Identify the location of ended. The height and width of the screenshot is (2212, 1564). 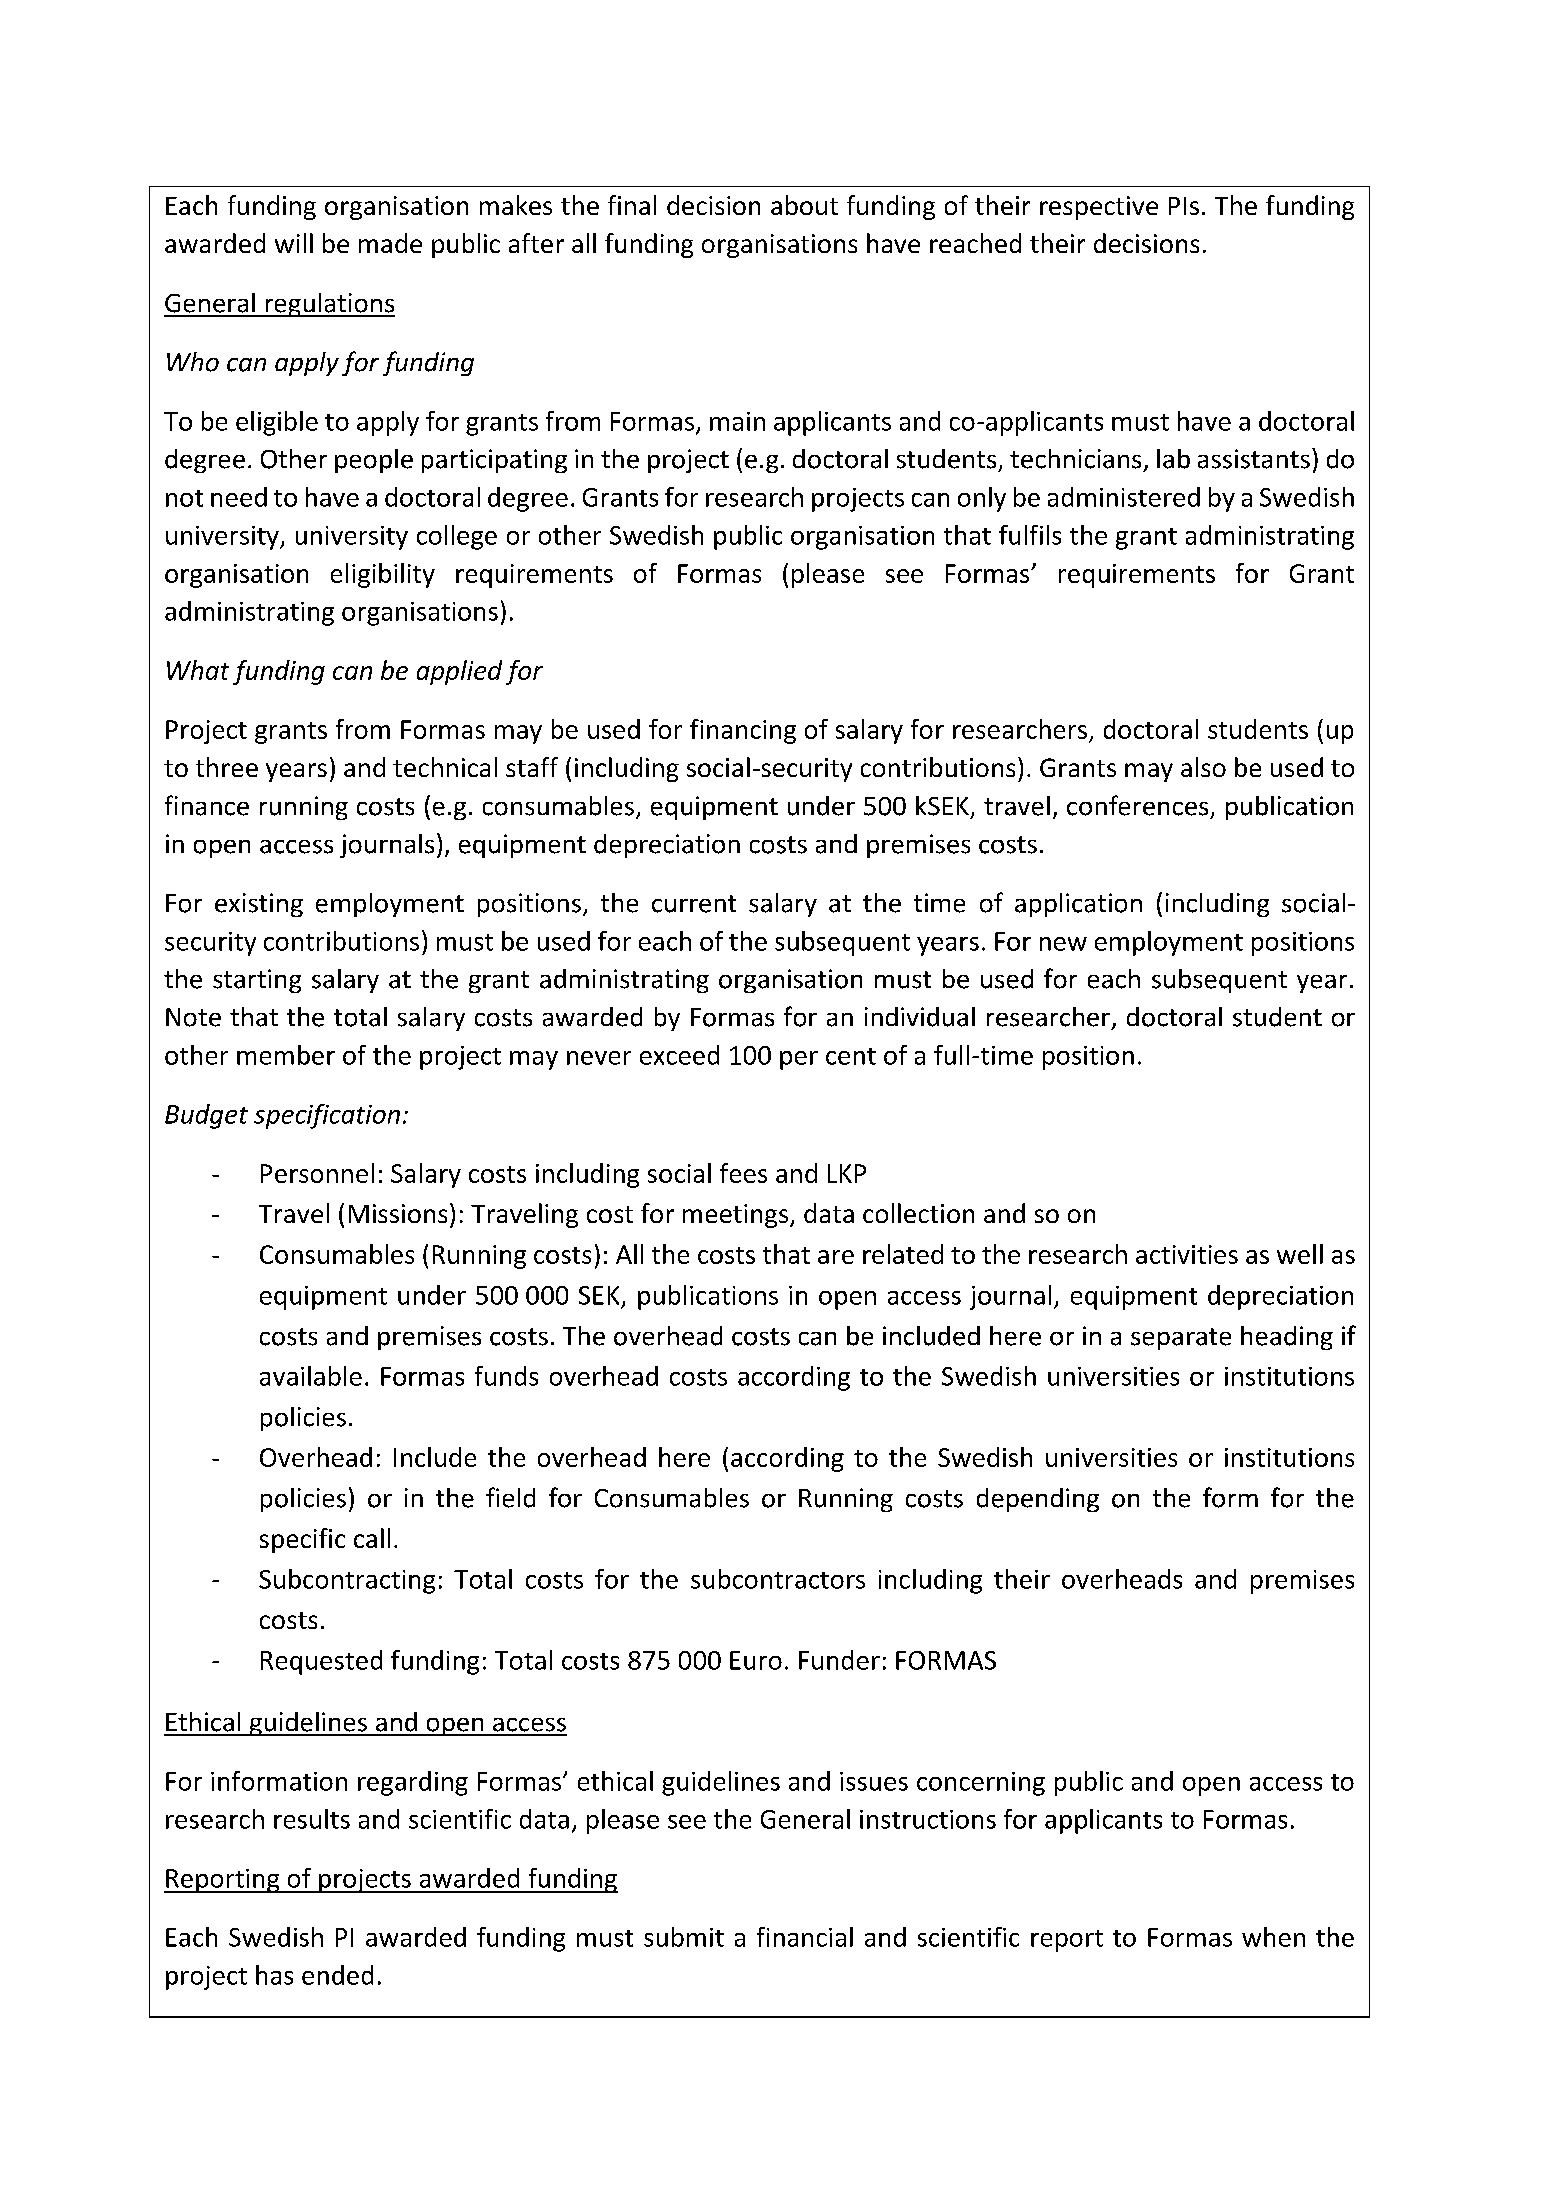
(337, 1975).
